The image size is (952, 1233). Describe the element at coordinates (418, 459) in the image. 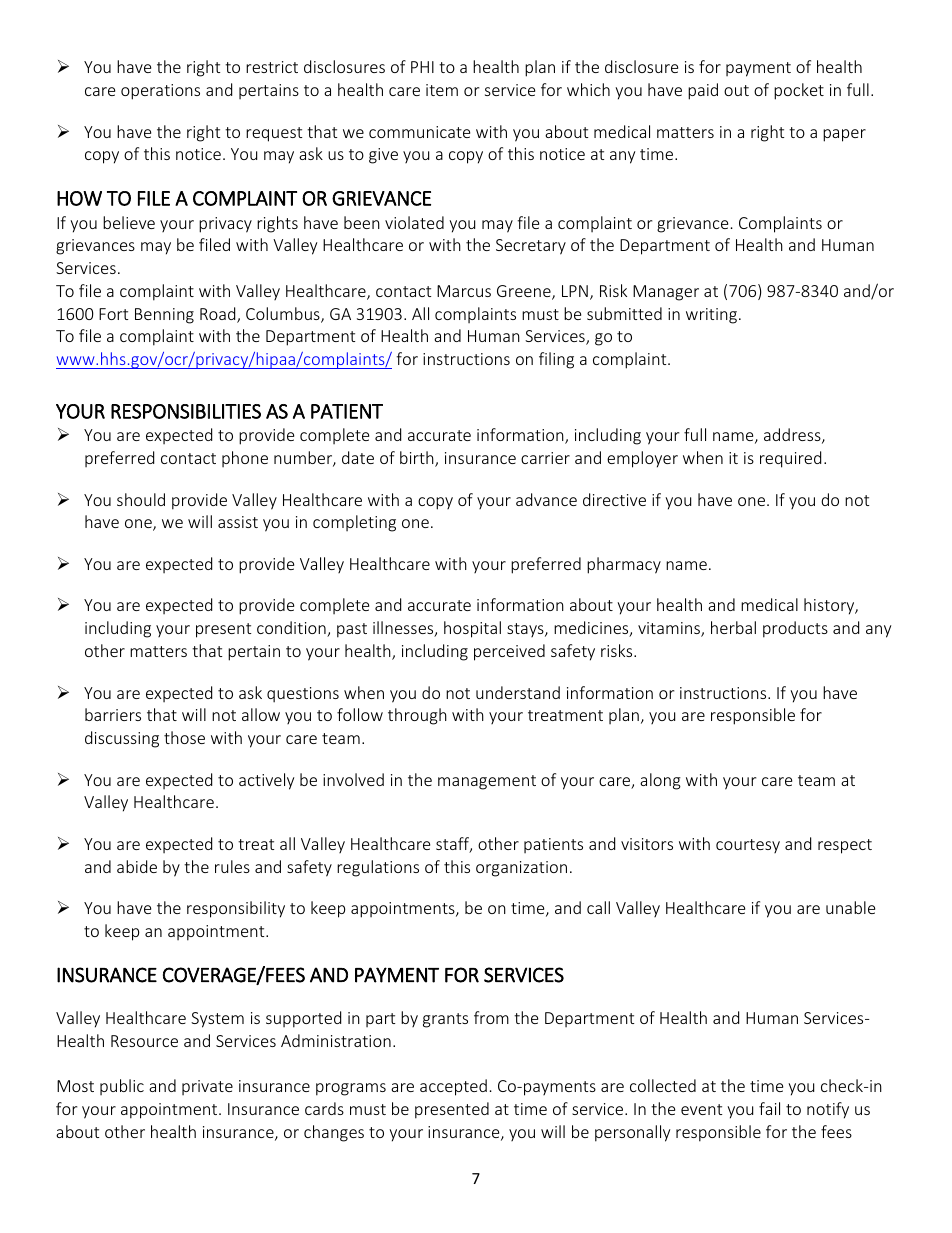

I see `birth` at that location.
